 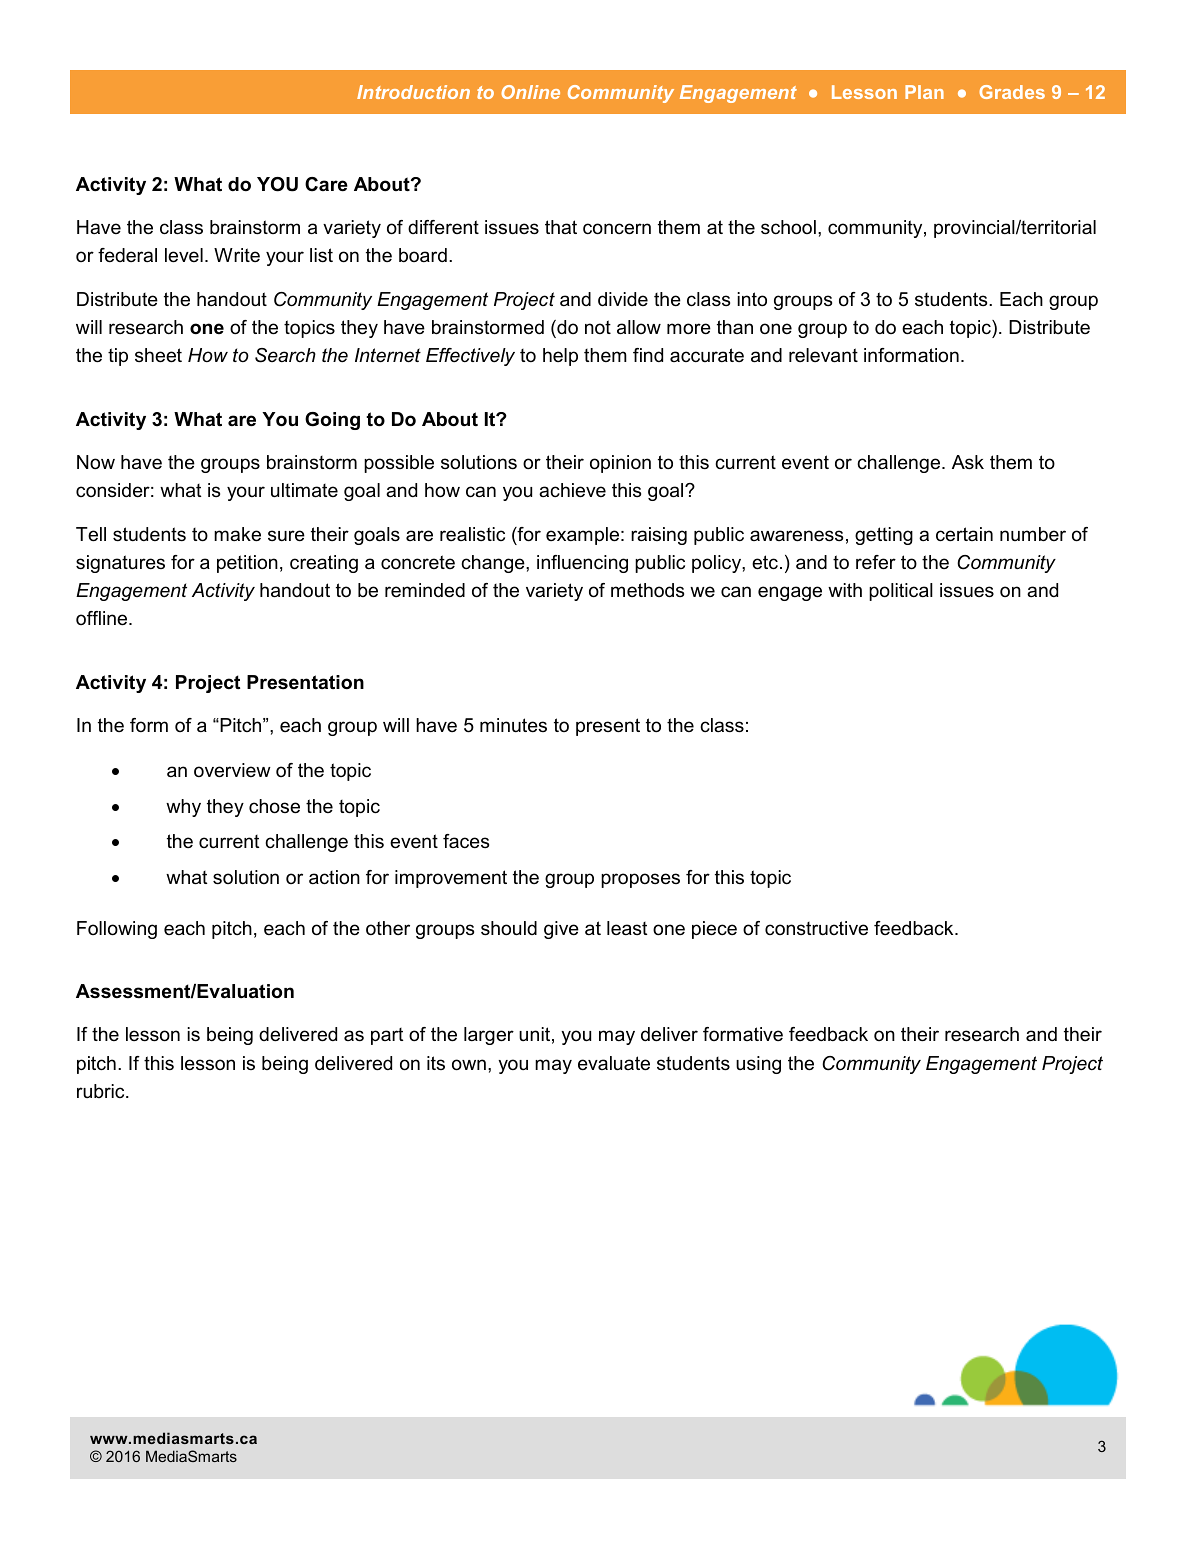 I want to click on Care, so click(x=326, y=184).
